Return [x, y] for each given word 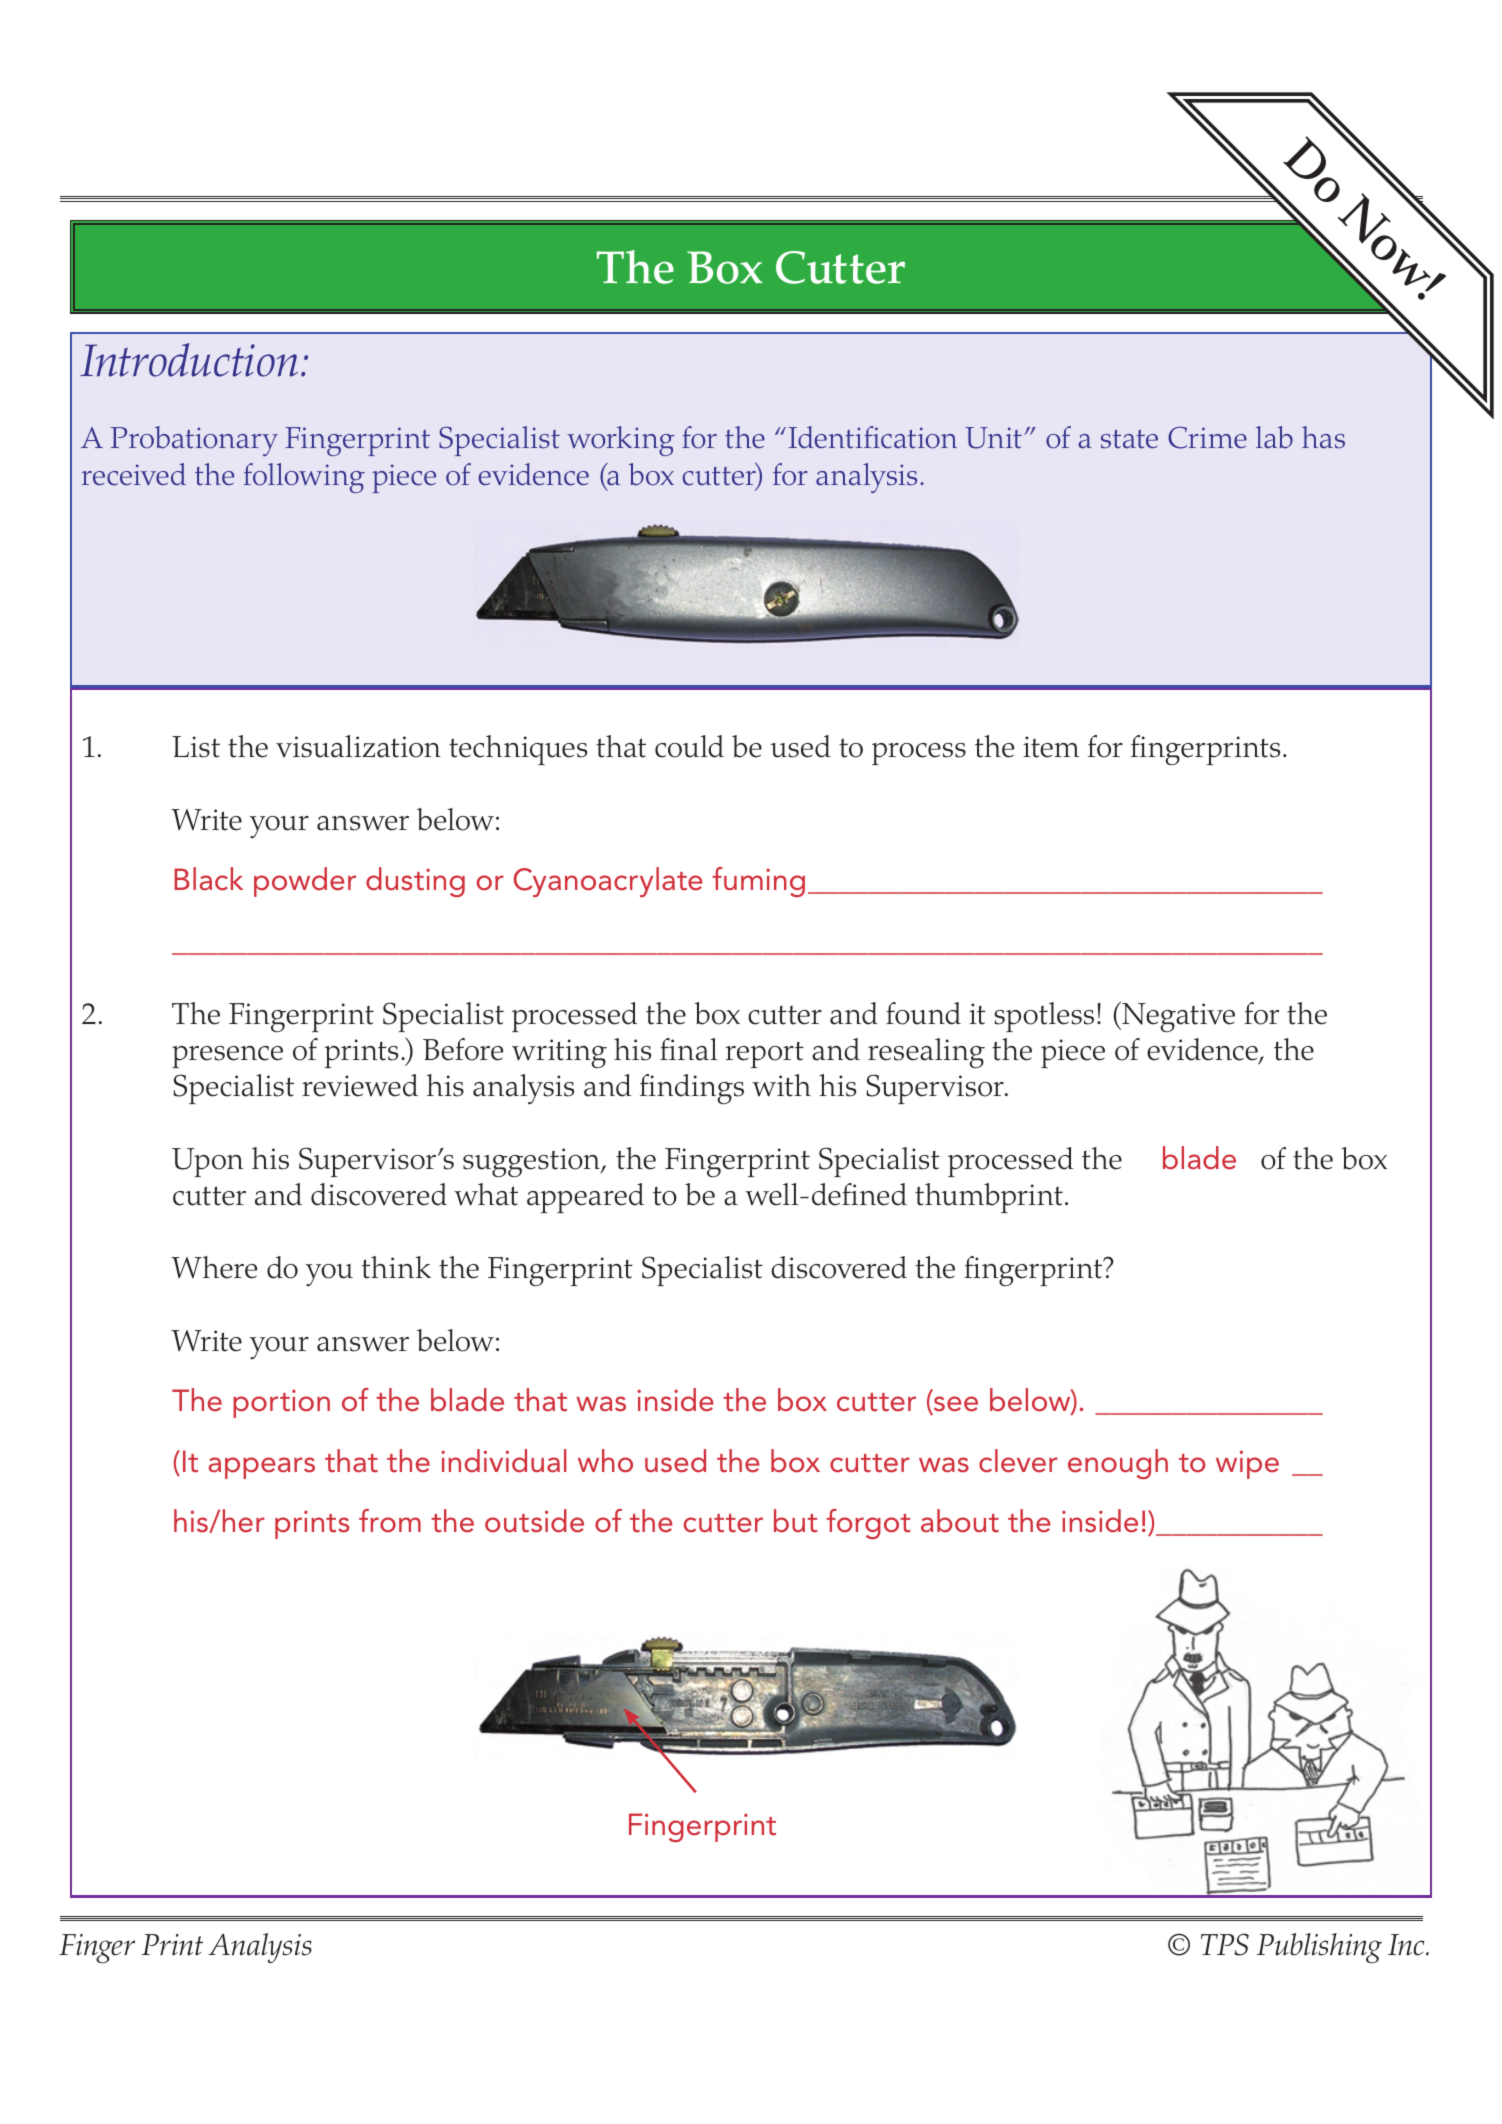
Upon [207, 1162]
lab [1274, 437]
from [390, 1521]
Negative [1177, 1017]
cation [919, 438]
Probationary [194, 441]
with [781, 1085]
